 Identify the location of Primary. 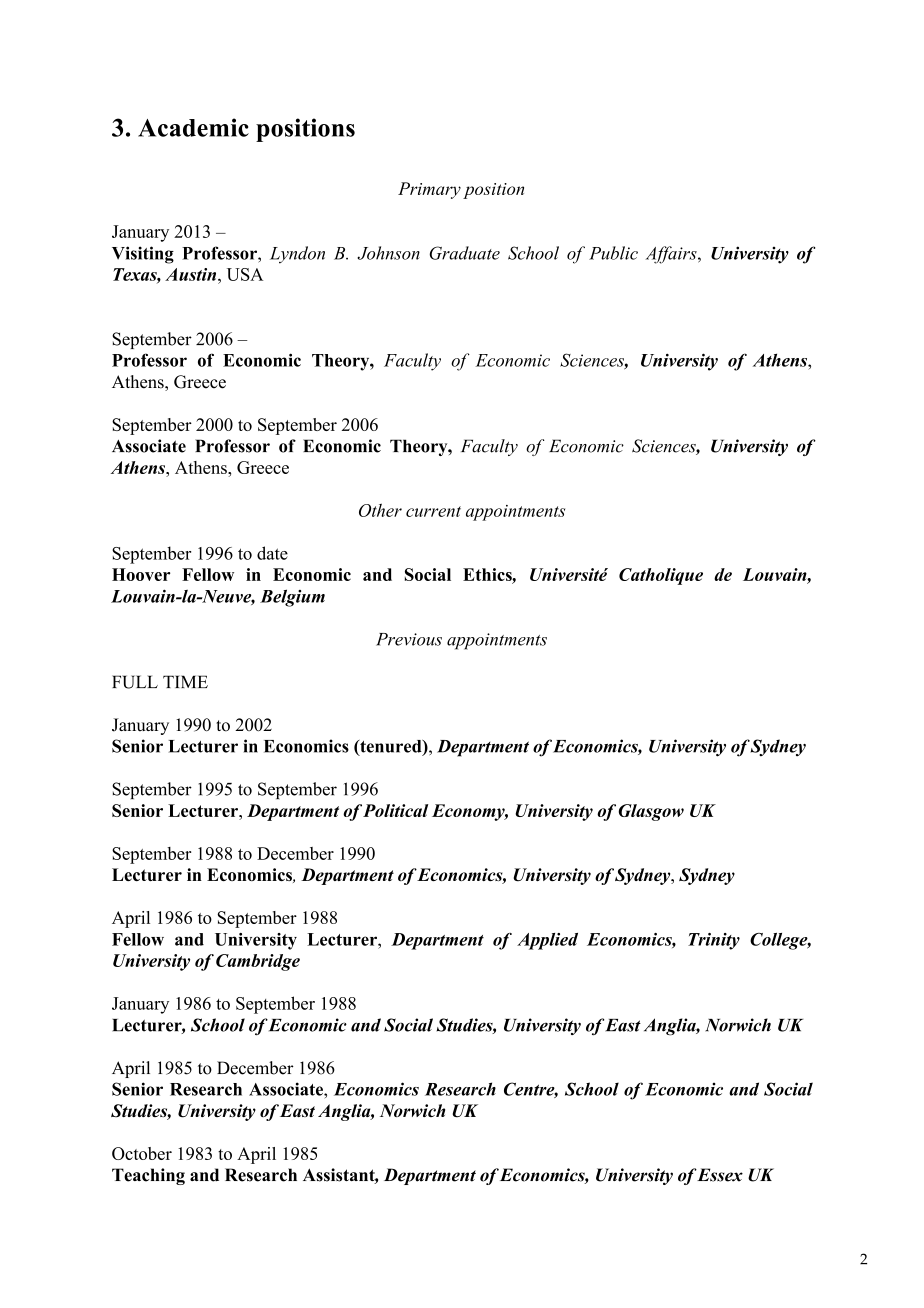
(429, 190).
